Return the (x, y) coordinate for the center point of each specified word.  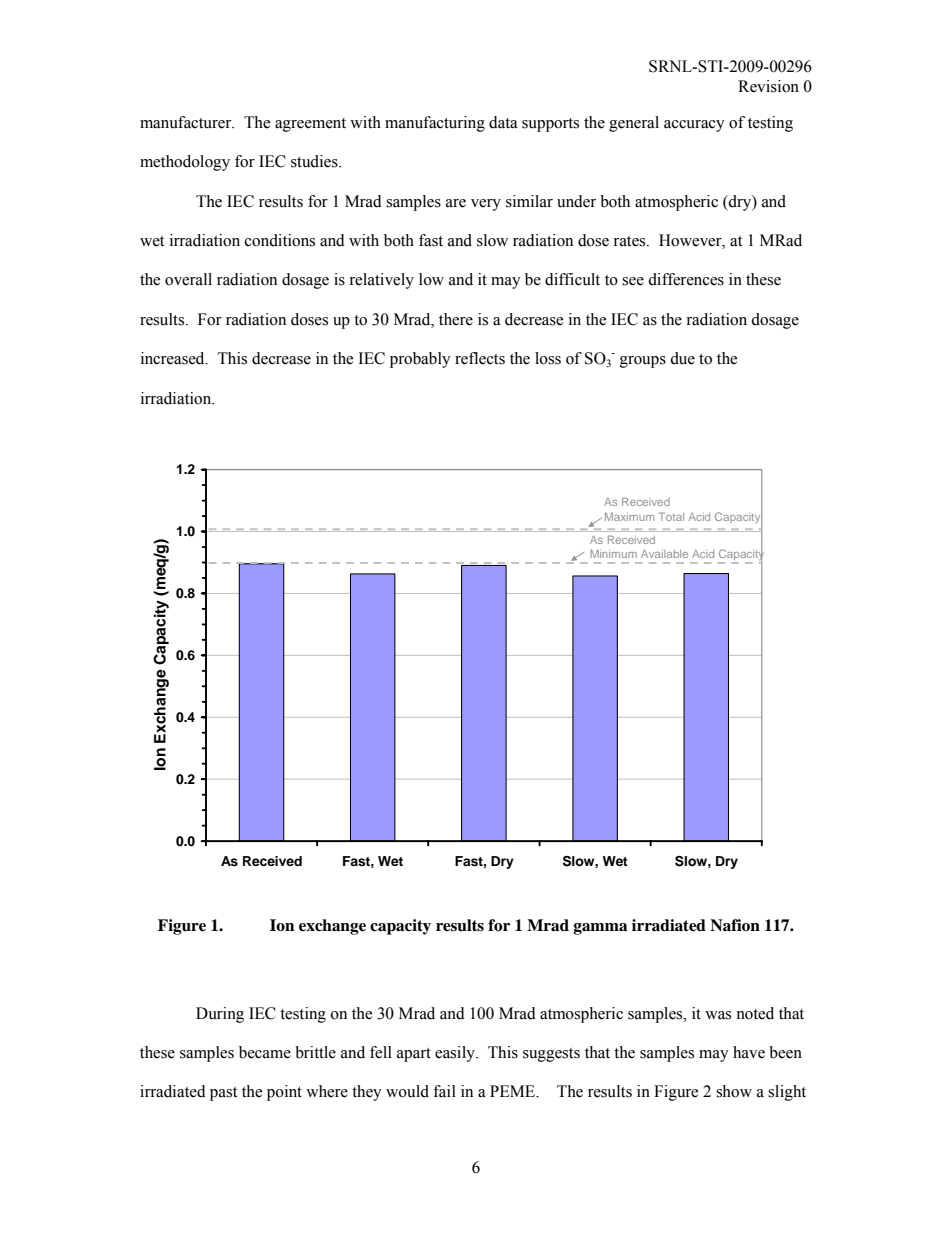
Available (664, 554)
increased (174, 358)
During (220, 1015)
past (223, 1094)
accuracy (694, 126)
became (265, 1052)
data (503, 122)
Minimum (613, 553)
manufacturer (187, 122)
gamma (600, 929)
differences (686, 279)
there (456, 319)
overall (188, 279)
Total (671, 516)
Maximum (629, 517)
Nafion (735, 925)
